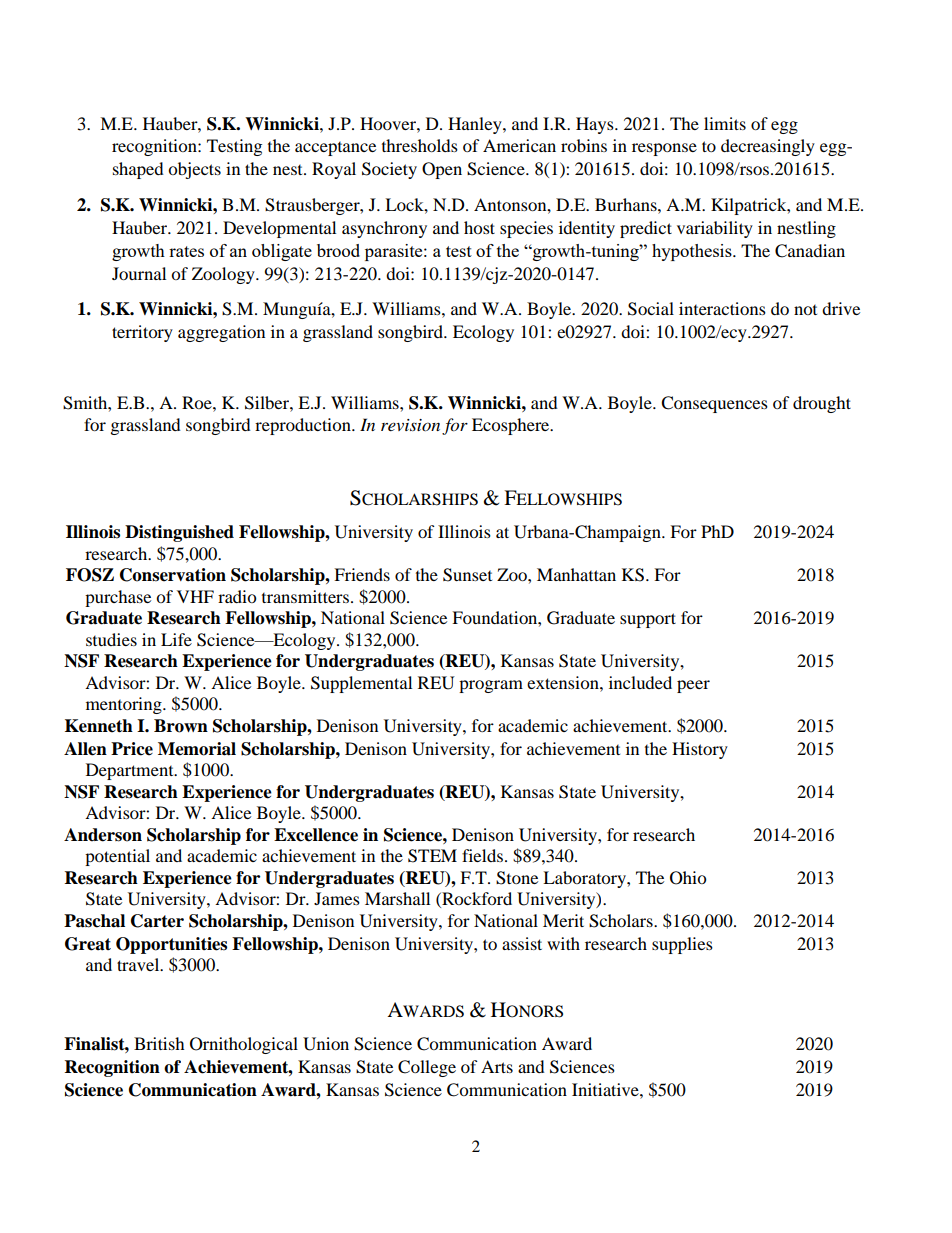 This document has width=952, height=1233. What do you see at coordinates (159, 1043) in the document?
I see `British` at bounding box center [159, 1043].
